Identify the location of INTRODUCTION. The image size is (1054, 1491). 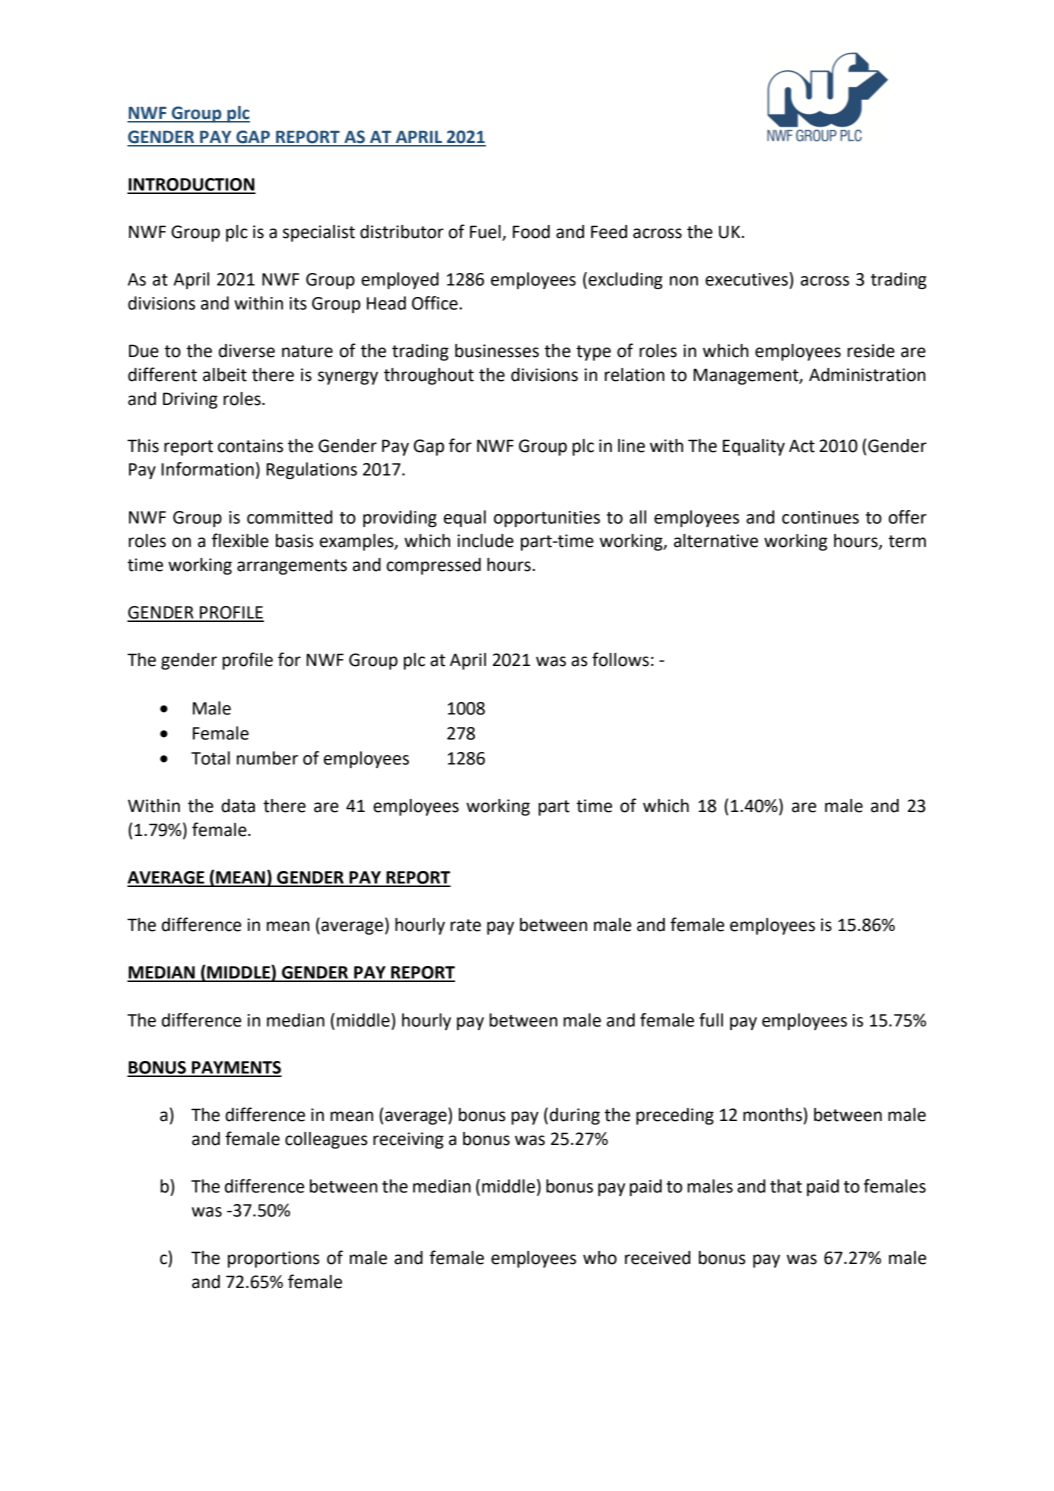
(191, 185).
